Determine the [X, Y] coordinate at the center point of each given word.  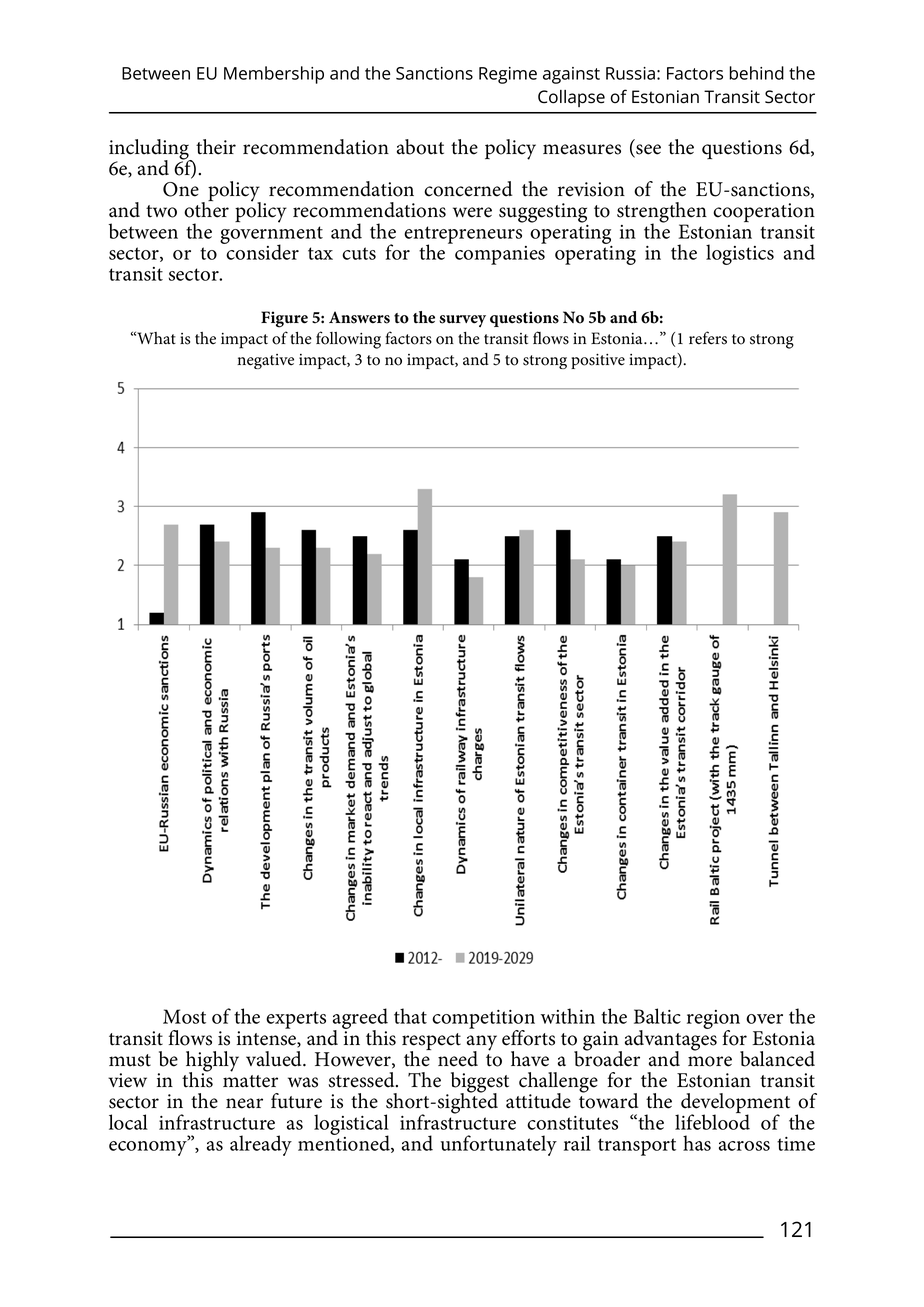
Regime [508, 75]
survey [462, 321]
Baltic [657, 1016]
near [244, 1103]
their [216, 147]
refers [708, 338]
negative [265, 361]
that [410, 1016]
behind [756, 73]
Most [184, 1016]
